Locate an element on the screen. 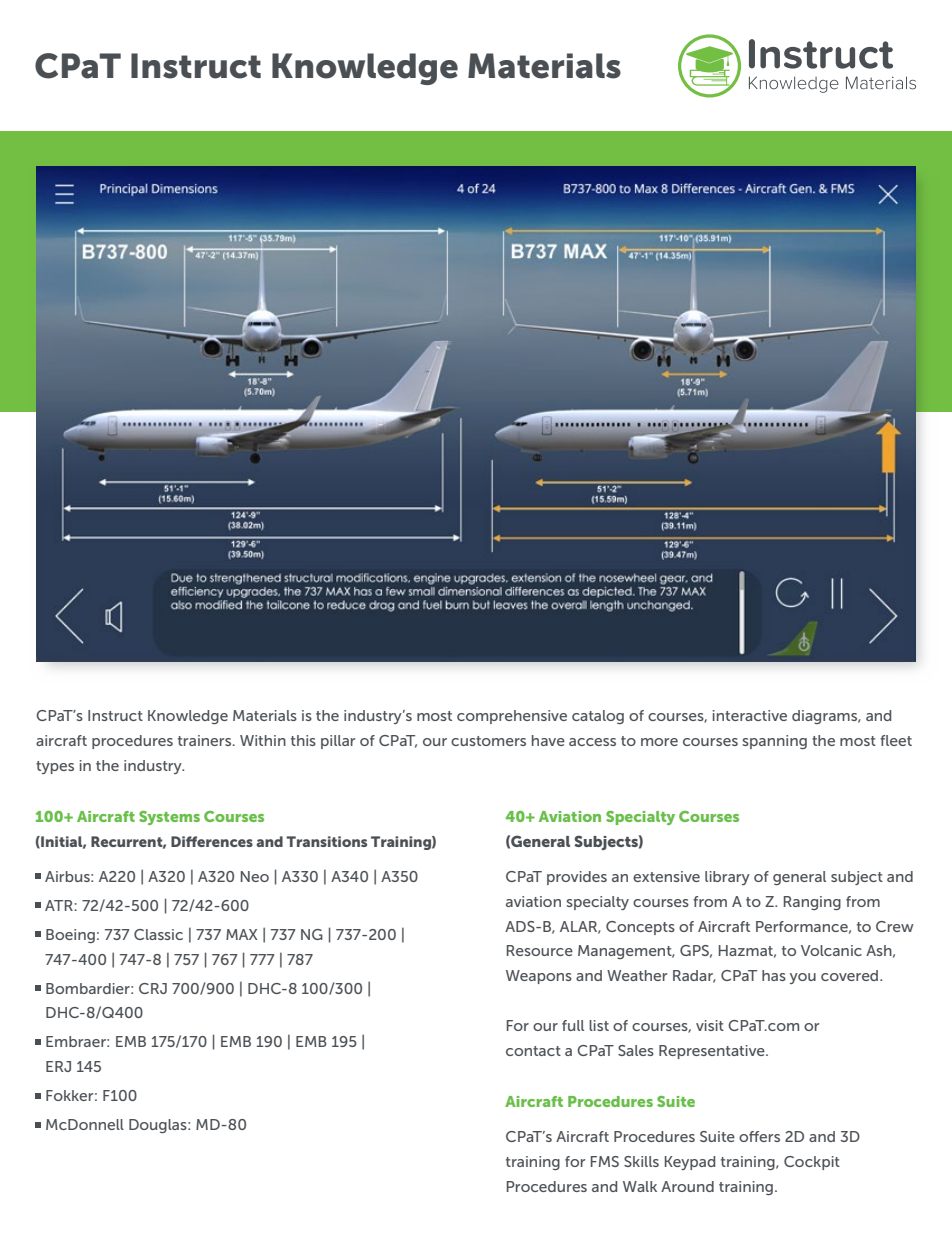  Transitions is located at coordinates (326, 841).
